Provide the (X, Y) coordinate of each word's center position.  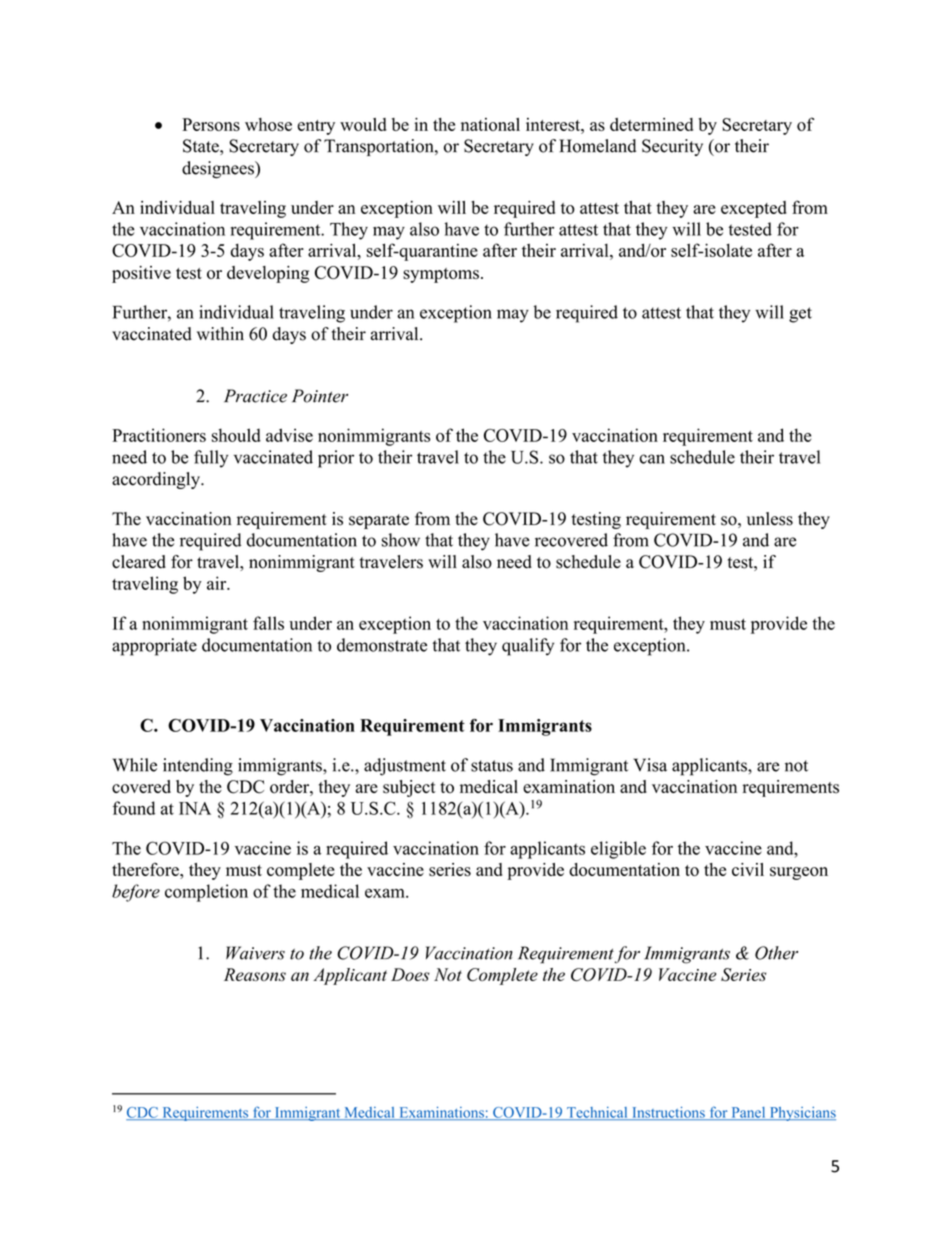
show (401, 540)
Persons (211, 124)
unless (770, 519)
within (220, 333)
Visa (650, 765)
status (492, 766)
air (218, 583)
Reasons (255, 974)
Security (672, 147)
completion (206, 893)
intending (198, 767)
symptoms (441, 275)
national (490, 124)
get (800, 315)
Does (410, 974)
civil (748, 869)
